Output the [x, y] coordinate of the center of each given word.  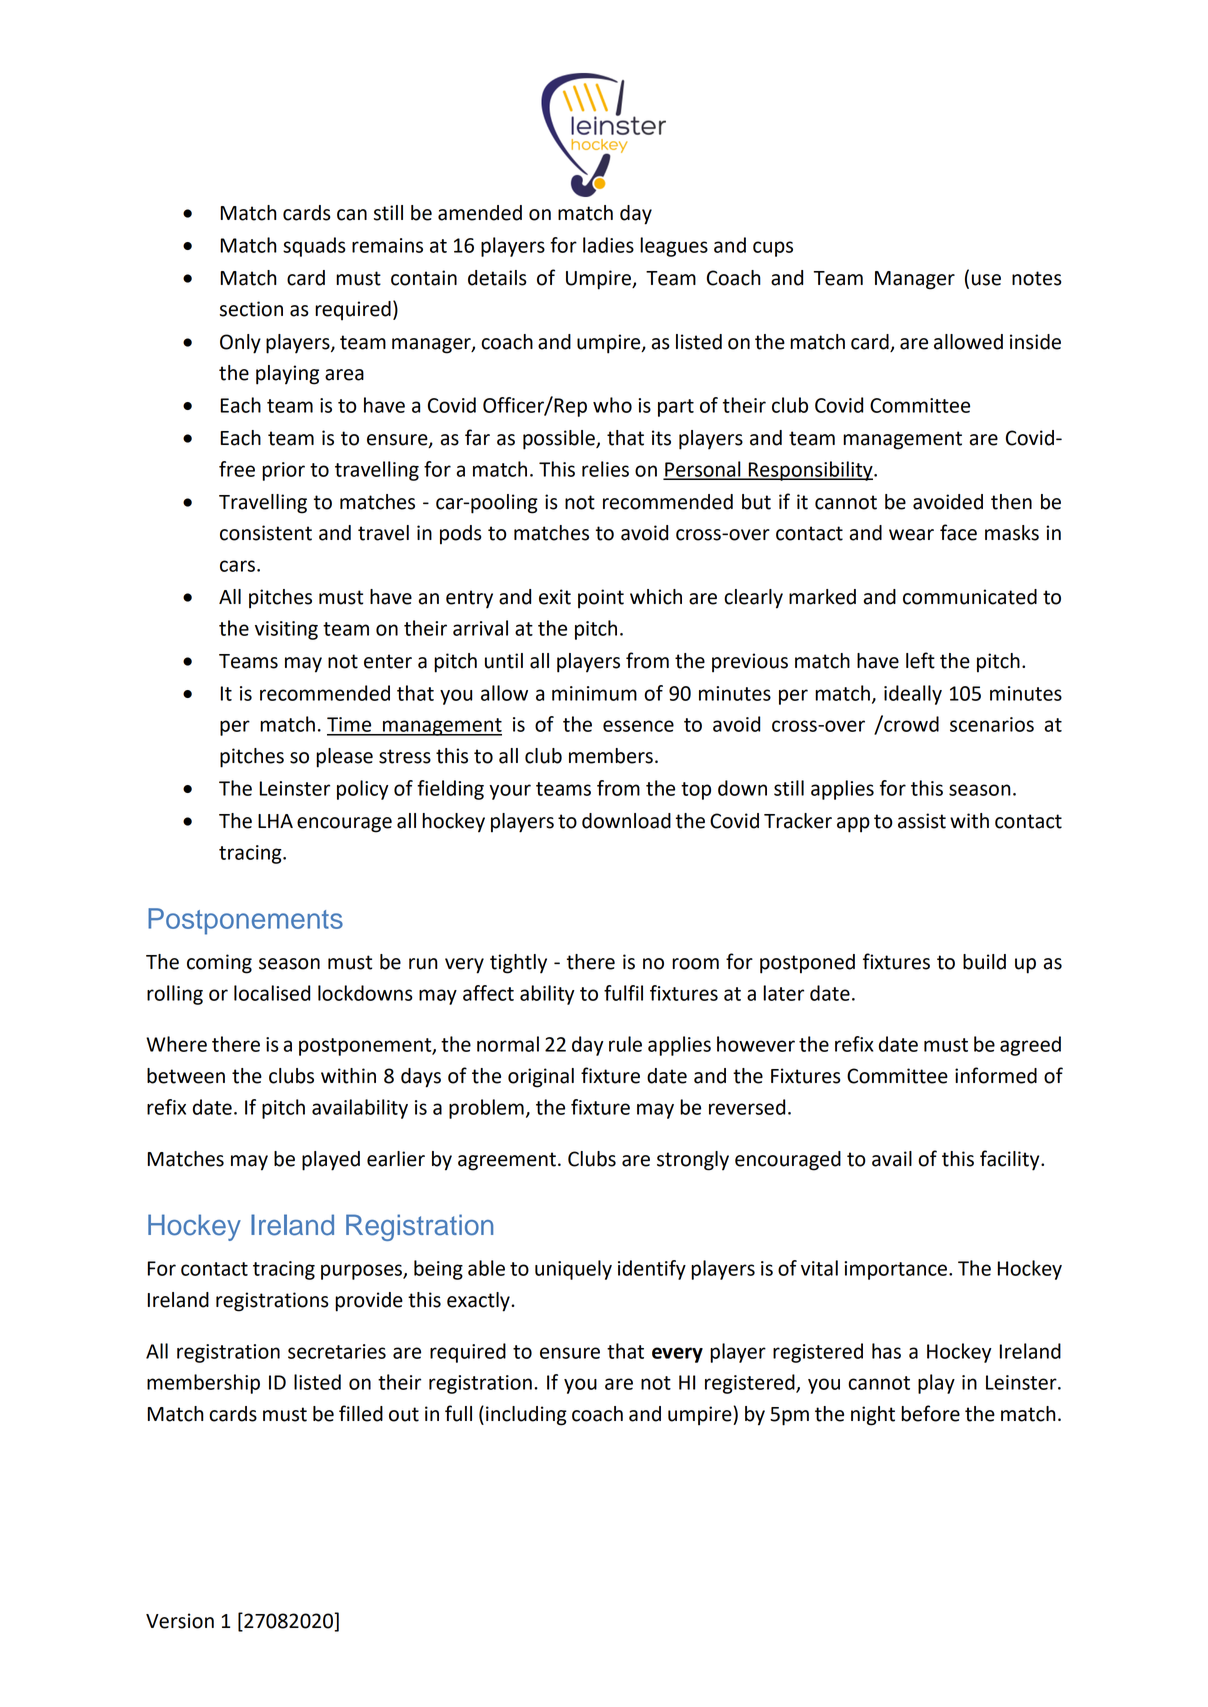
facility [1011, 1160]
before [930, 1413]
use [986, 280]
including [526, 1416]
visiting [286, 630]
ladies [608, 245]
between [186, 1076]
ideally [913, 695]
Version [180, 1621]
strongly [693, 1161]
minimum [594, 693]
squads [314, 247]
